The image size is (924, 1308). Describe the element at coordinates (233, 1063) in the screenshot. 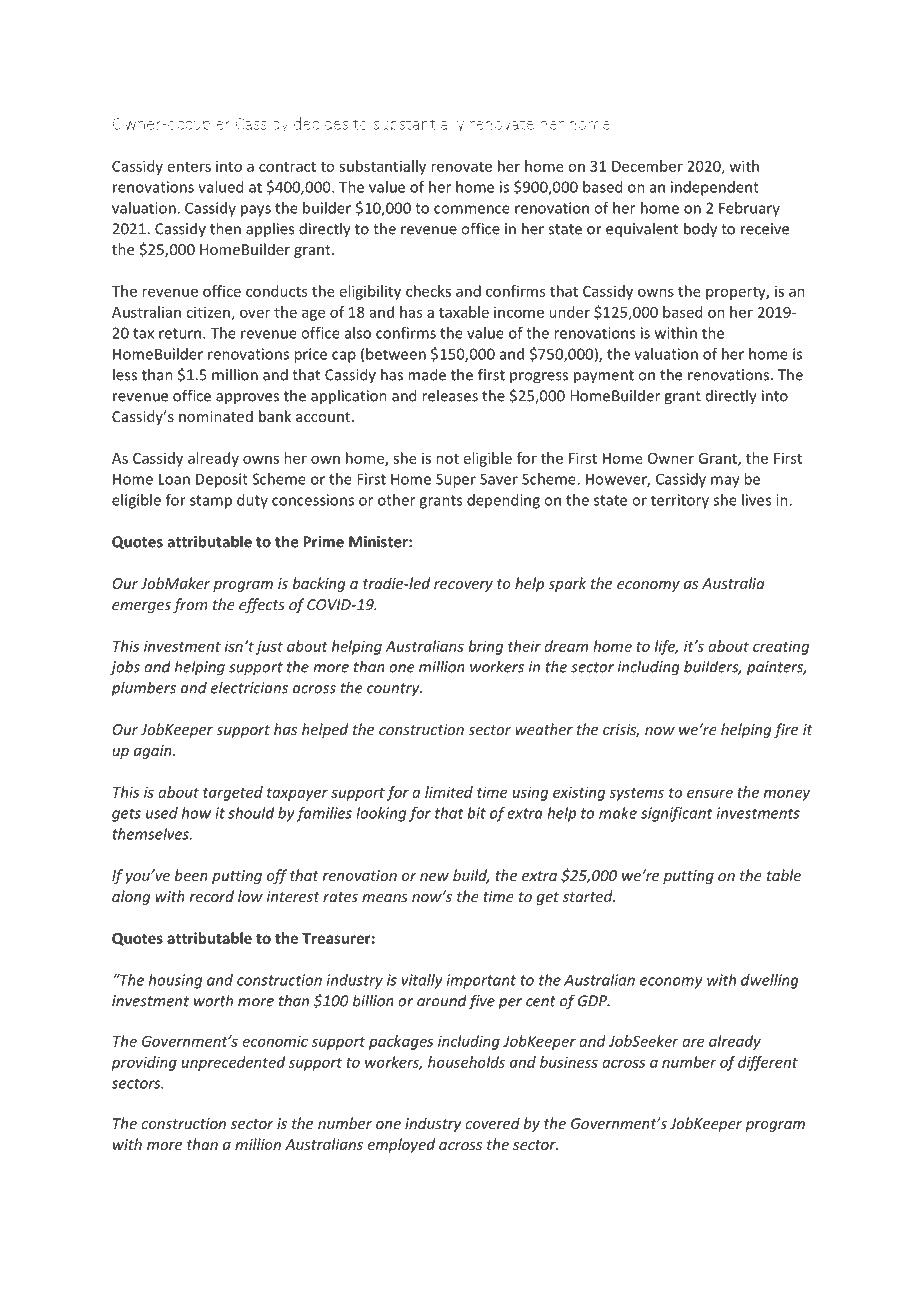

I see `unprecedented` at that location.
